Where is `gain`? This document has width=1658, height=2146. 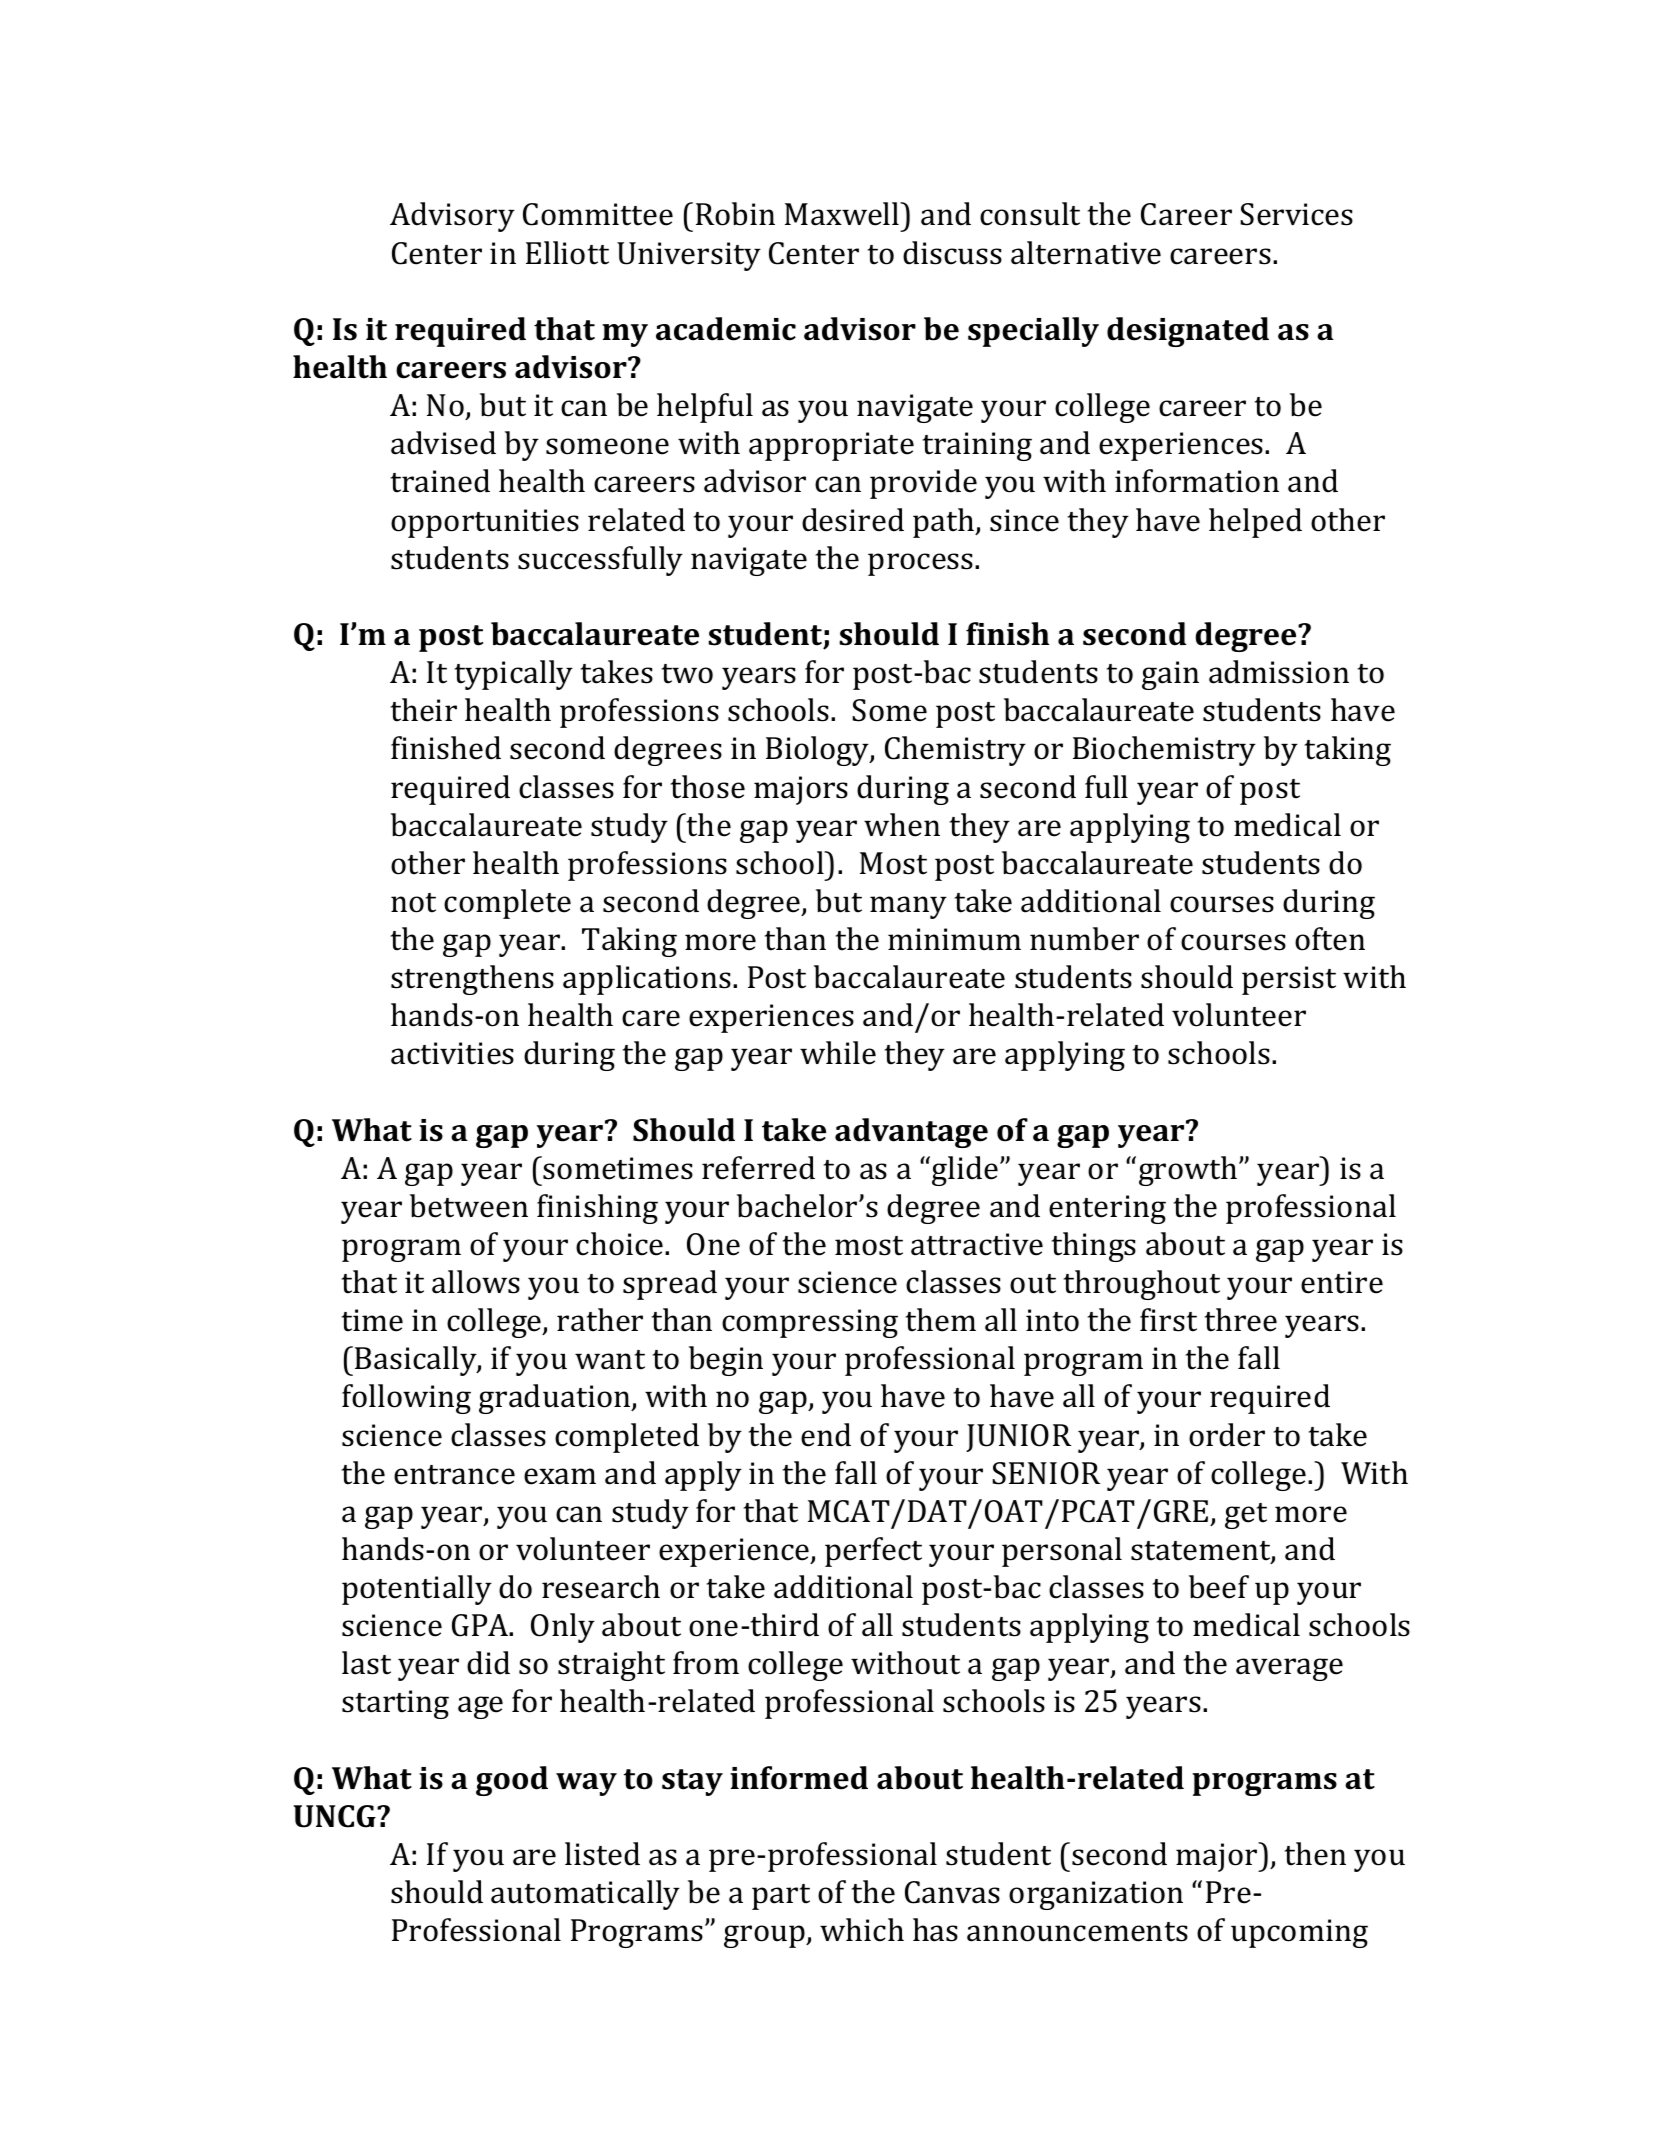 gain is located at coordinates (1170, 675).
